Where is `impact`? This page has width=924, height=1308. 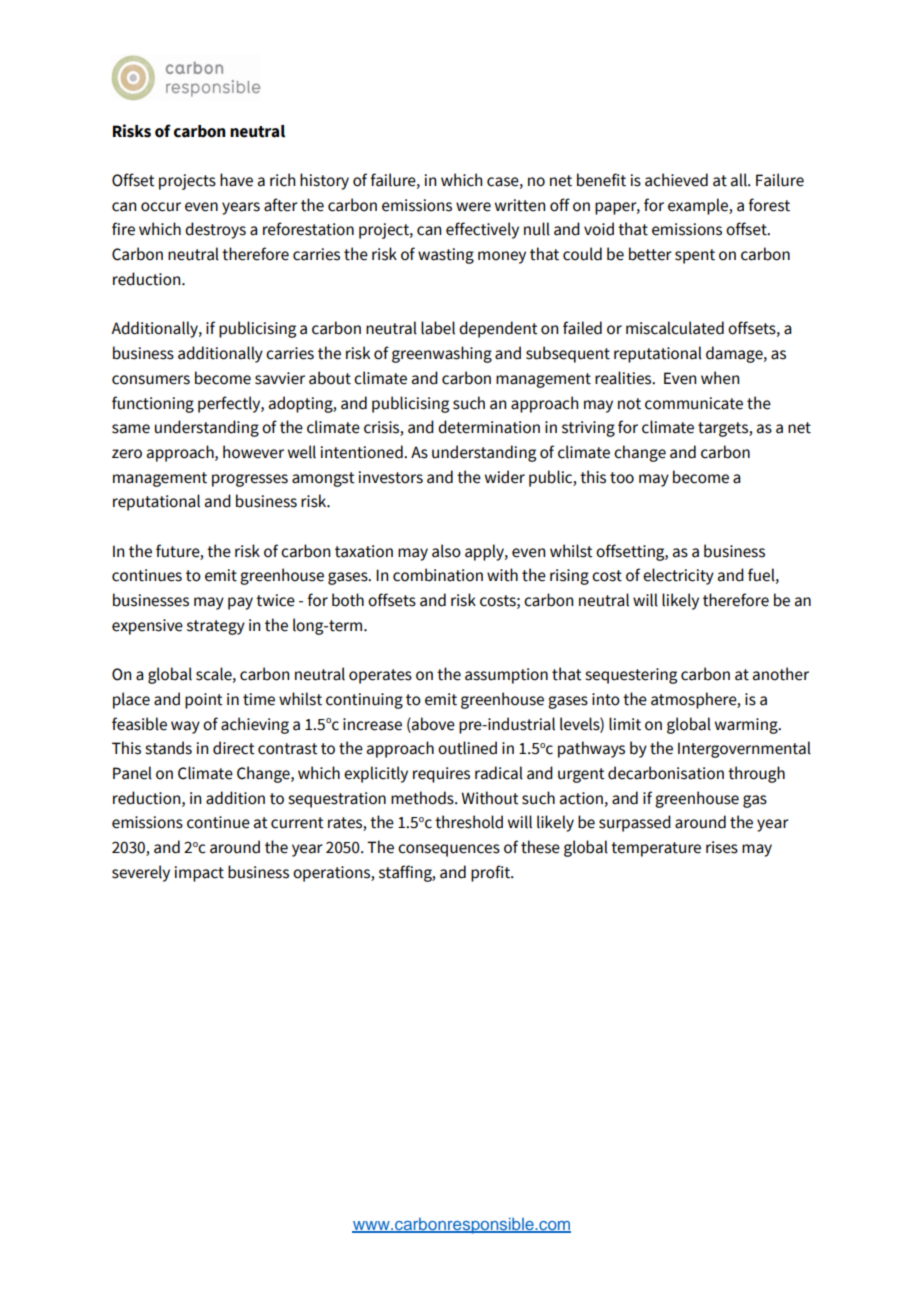
impact is located at coordinates (199, 874).
